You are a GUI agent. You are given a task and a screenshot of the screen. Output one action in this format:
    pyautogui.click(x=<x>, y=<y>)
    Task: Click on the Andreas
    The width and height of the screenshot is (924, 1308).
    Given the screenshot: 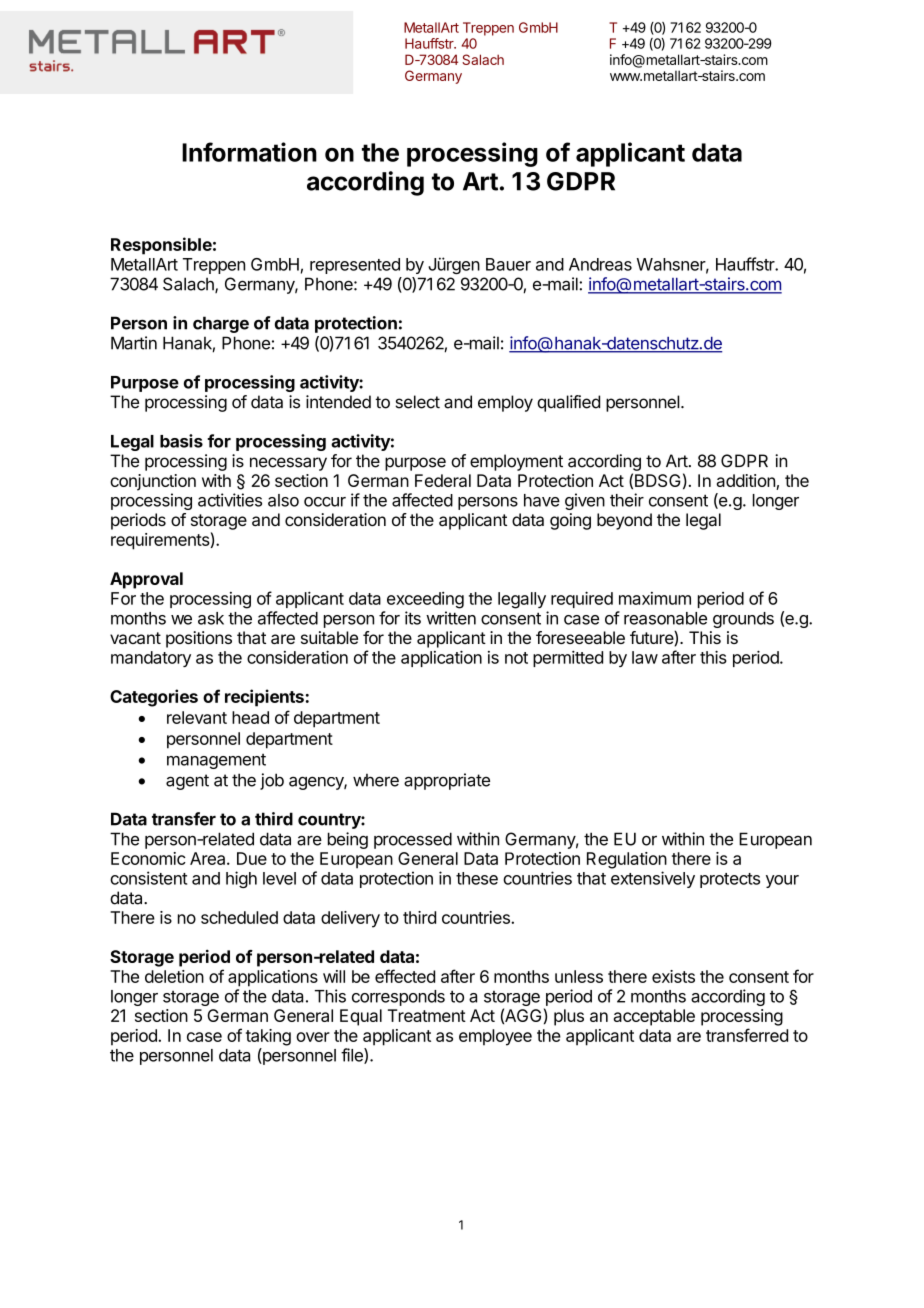 What is the action you would take?
    pyautogui.click(x=600, y=264)
